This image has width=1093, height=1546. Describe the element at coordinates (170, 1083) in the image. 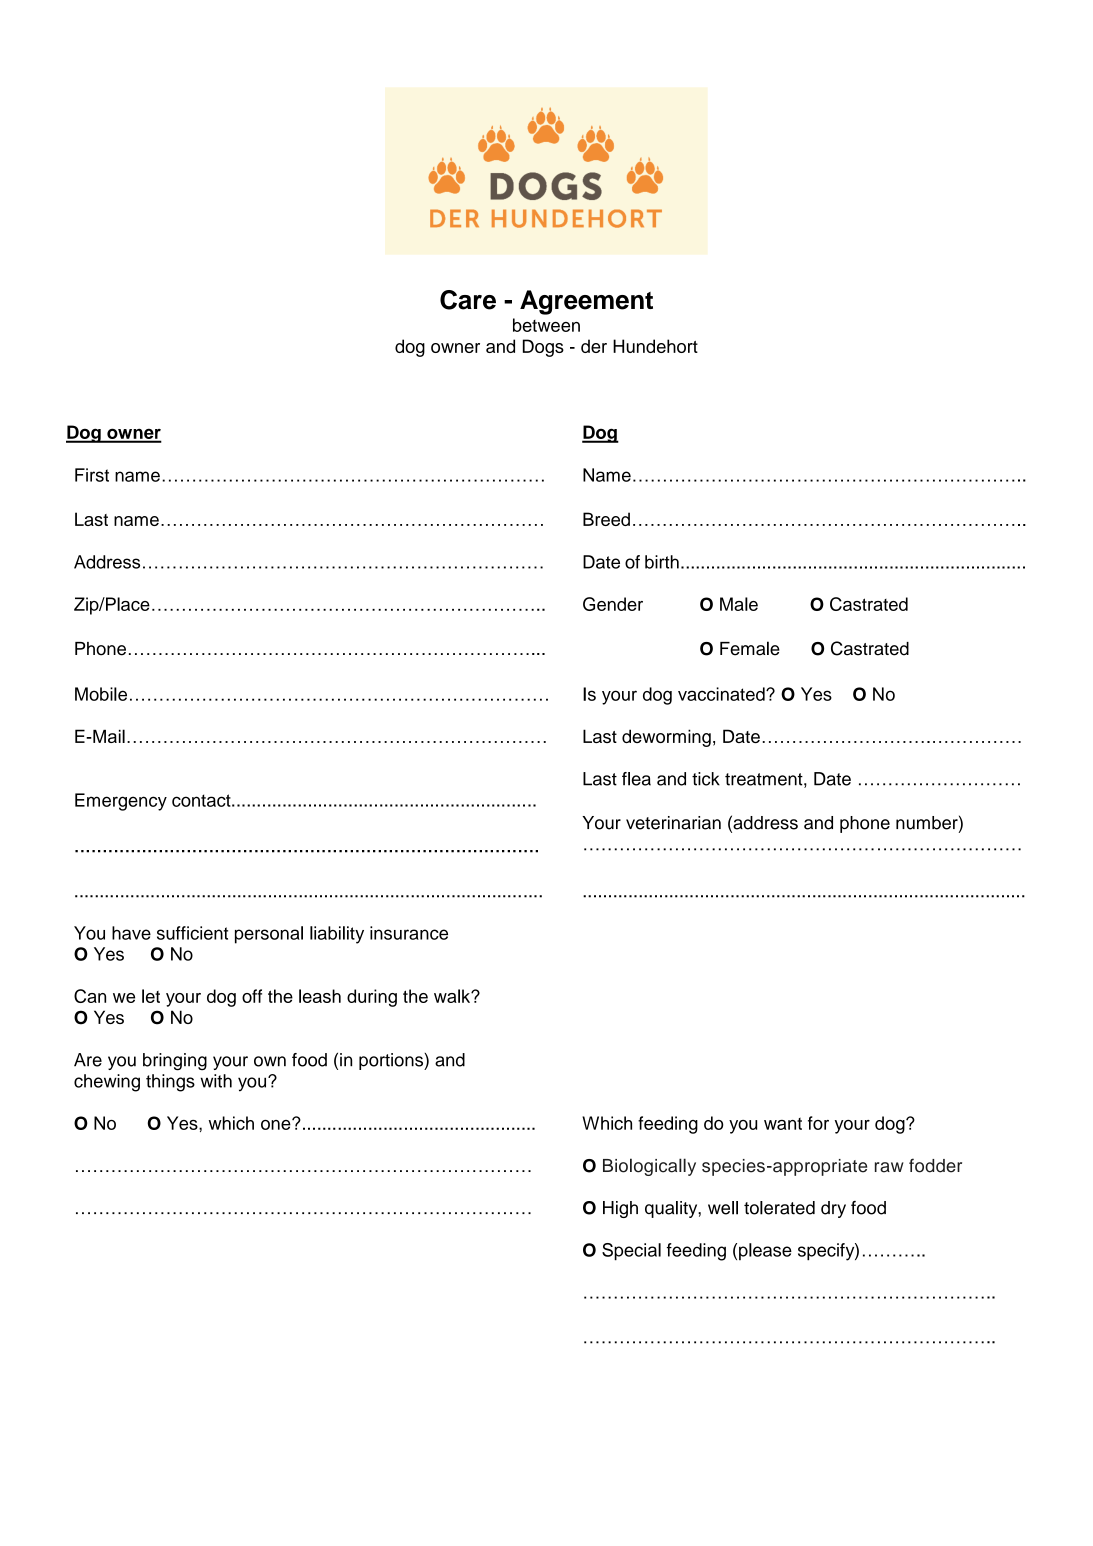

I see `things` at that location.
